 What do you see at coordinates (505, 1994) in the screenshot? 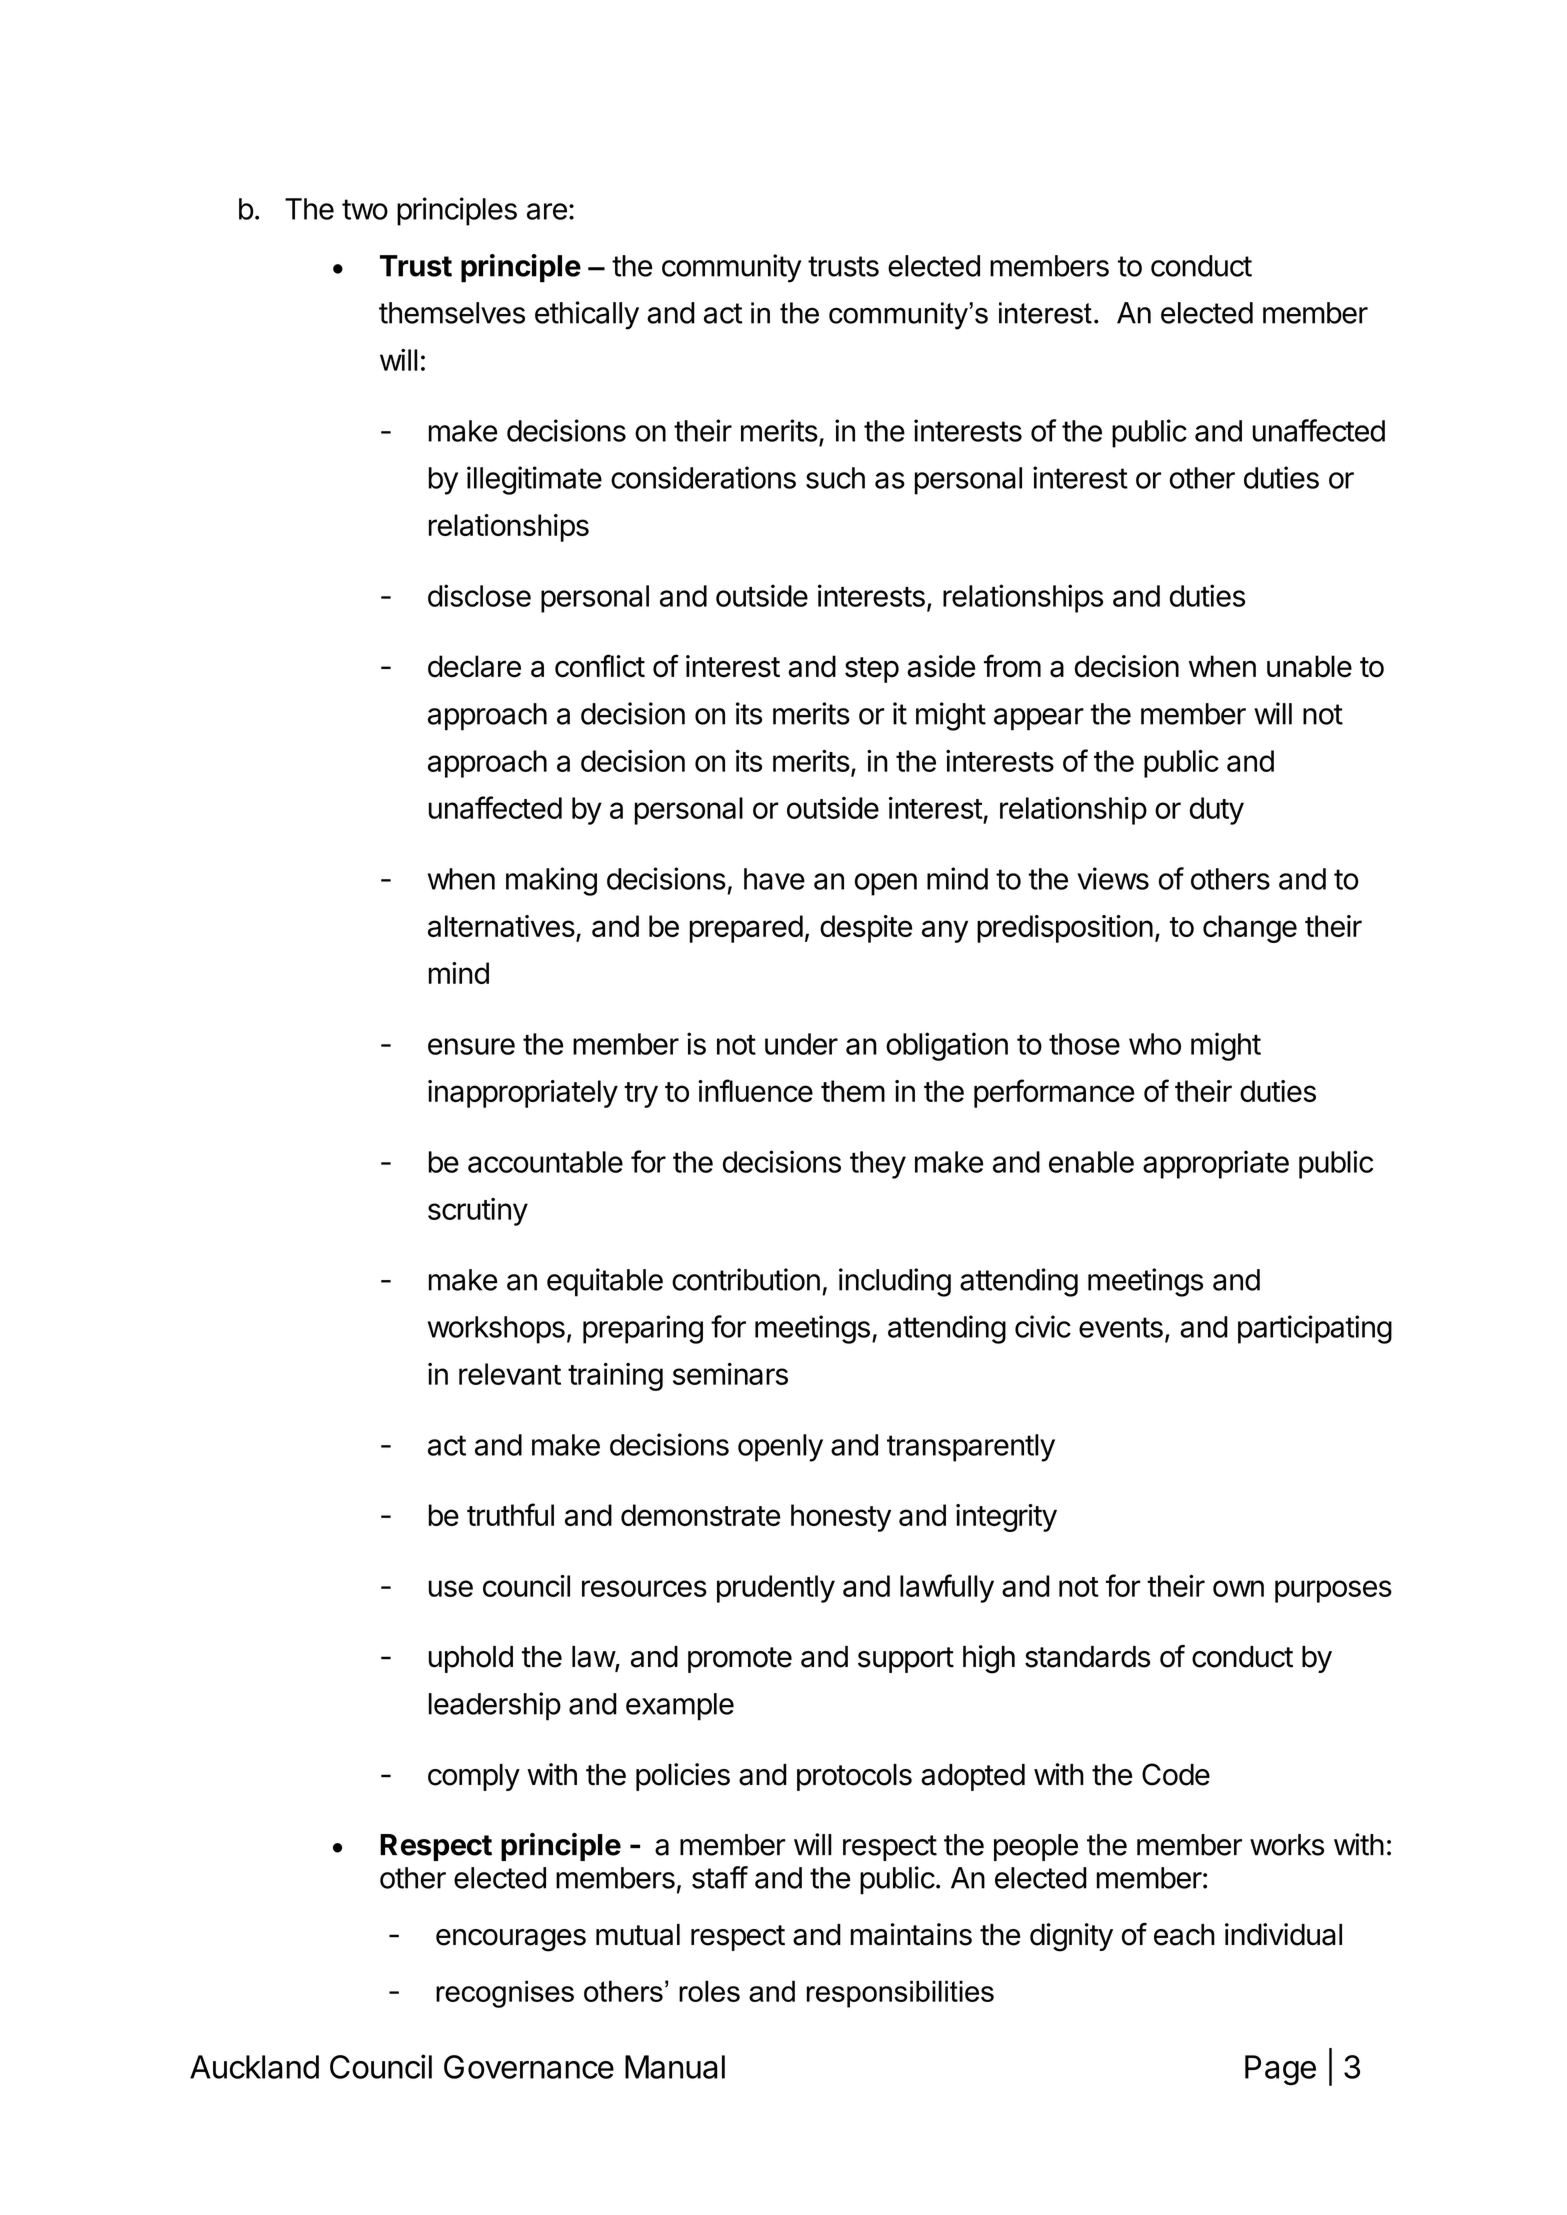
I see `recognises` at bounding box center [505, 1994].
